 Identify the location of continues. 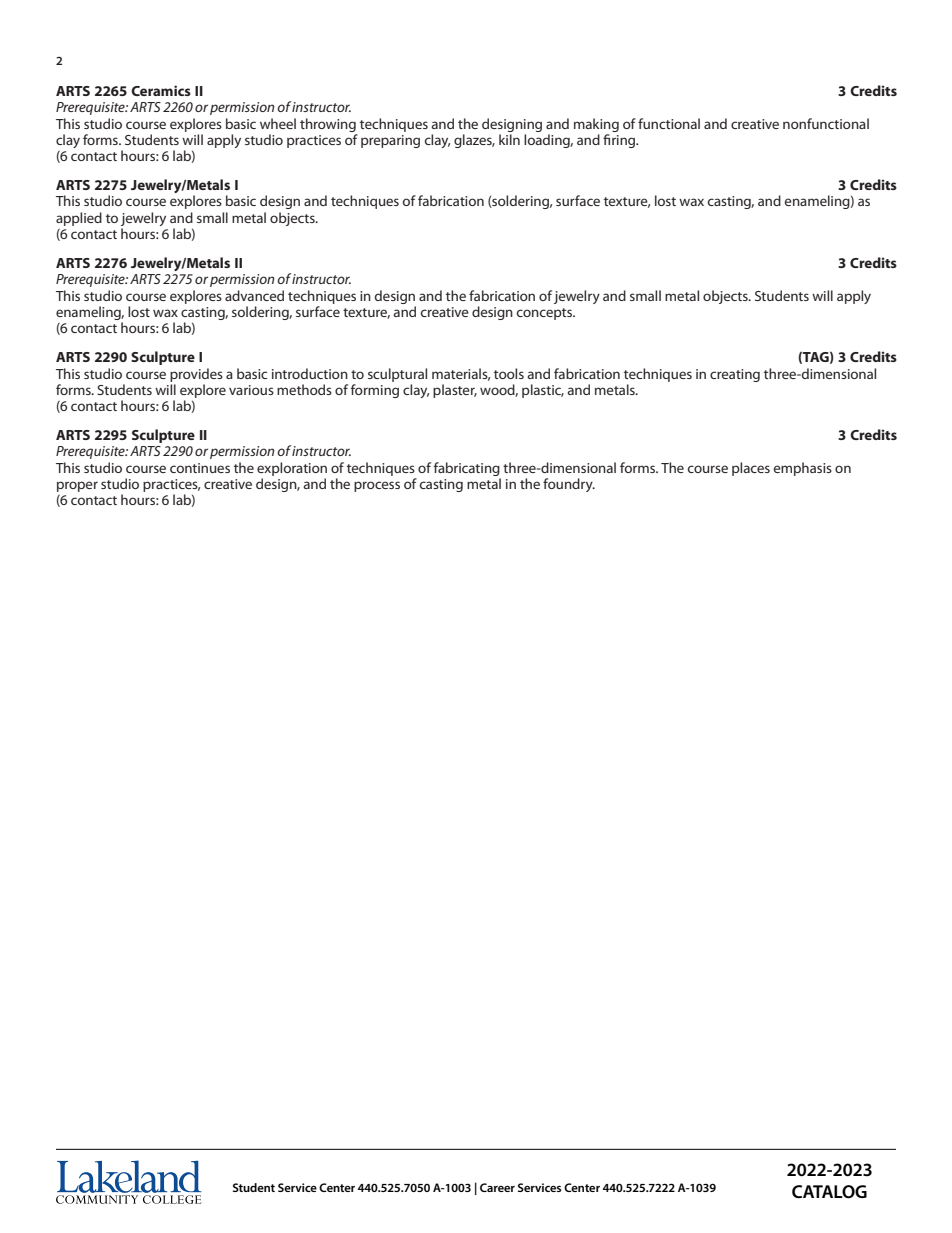
(200, 468).
